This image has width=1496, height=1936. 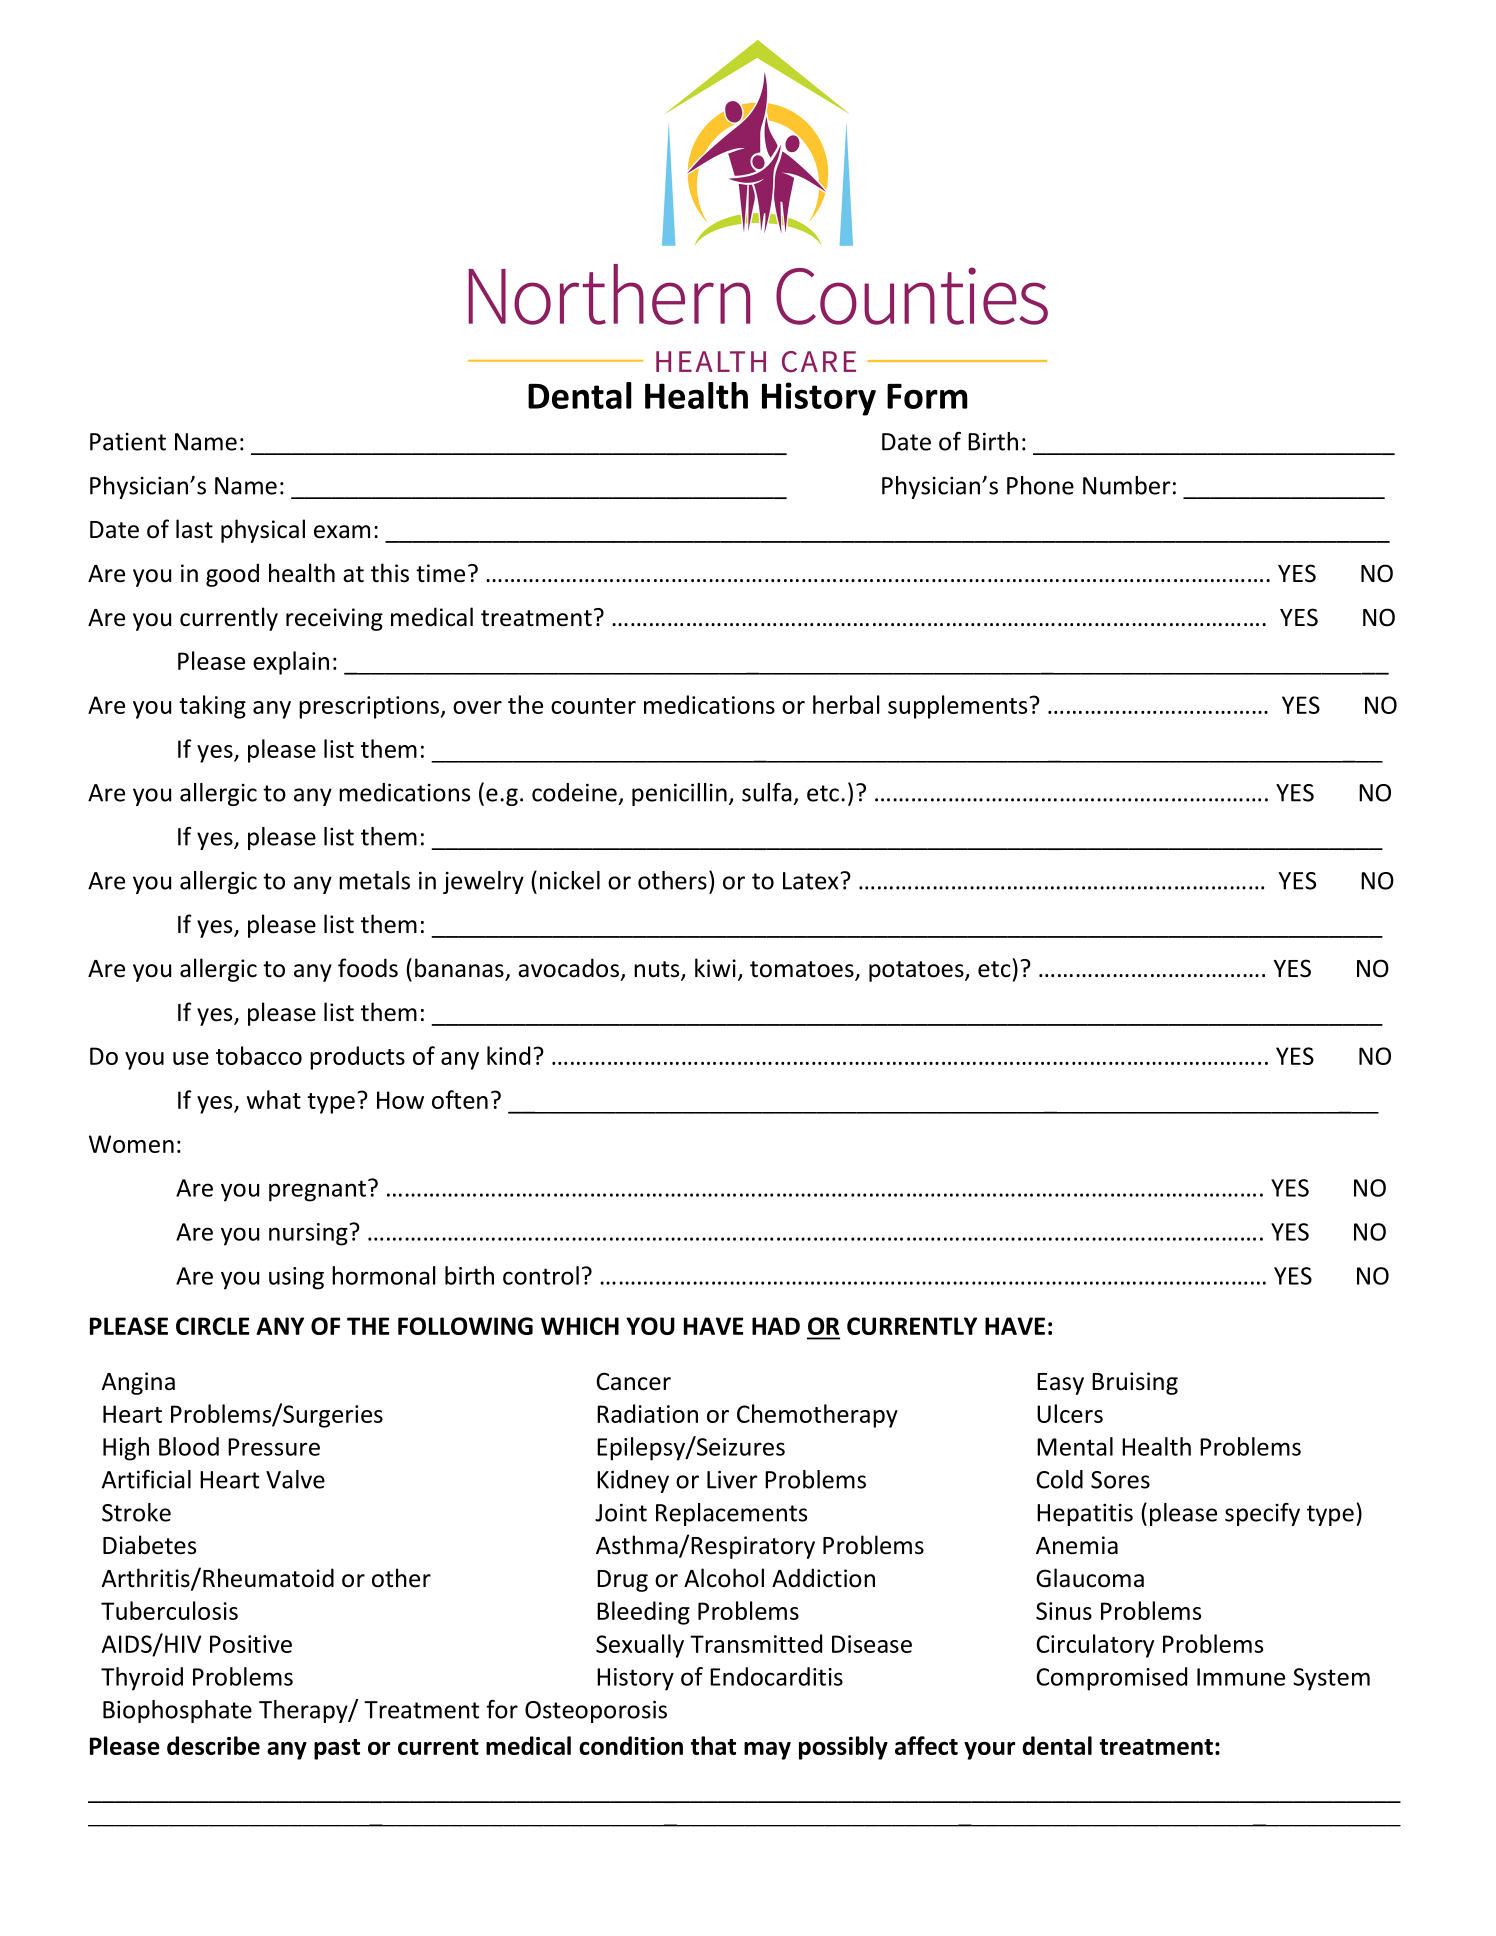 What do you see at coordinates (927, 396) in the image?
I see `Form` at bounding box center [927, 396].
